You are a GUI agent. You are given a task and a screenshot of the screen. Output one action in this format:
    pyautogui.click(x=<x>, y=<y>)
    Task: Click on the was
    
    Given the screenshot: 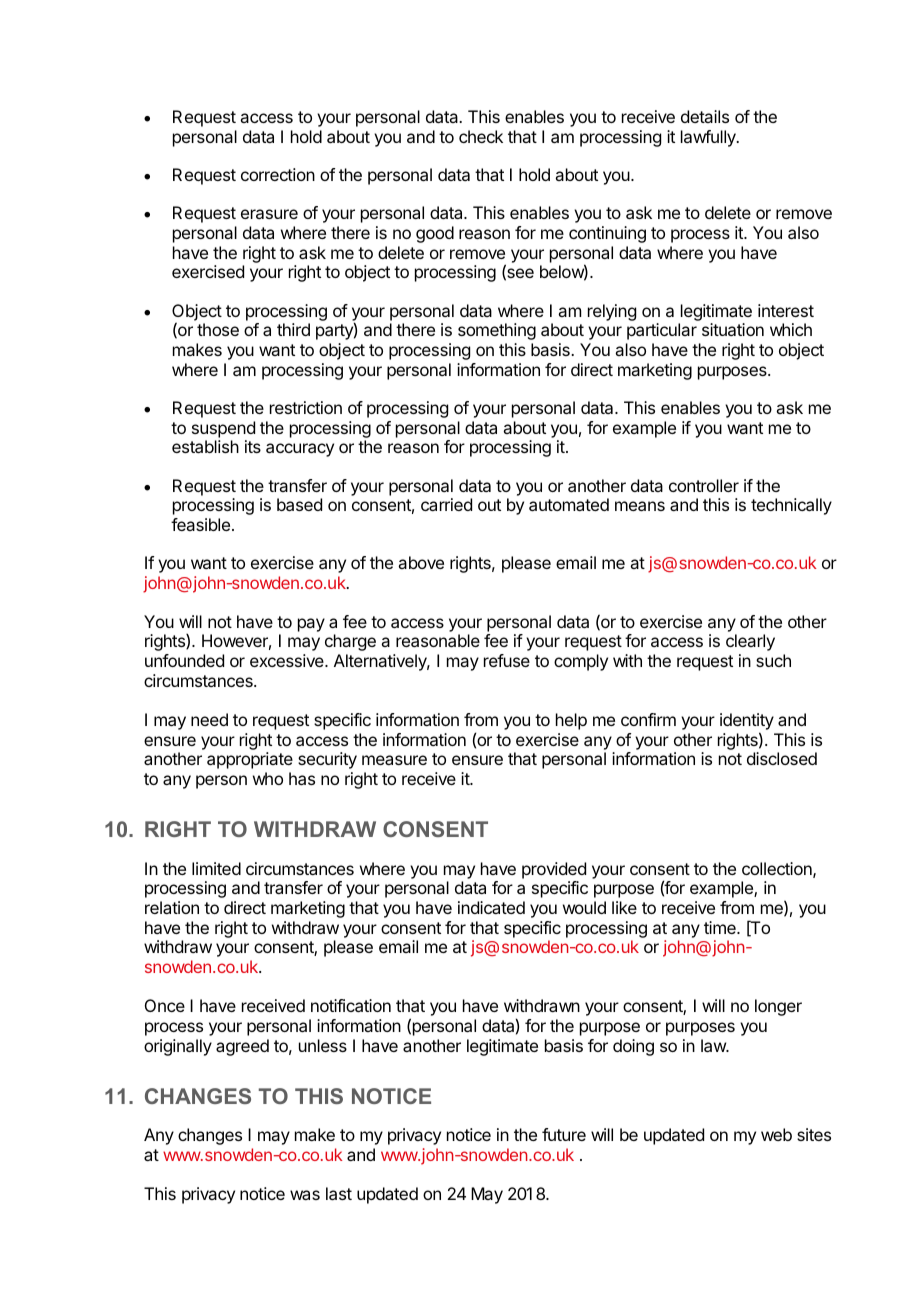 What is the action you would take?
    pyautogui.click(x=305, y=1195)
